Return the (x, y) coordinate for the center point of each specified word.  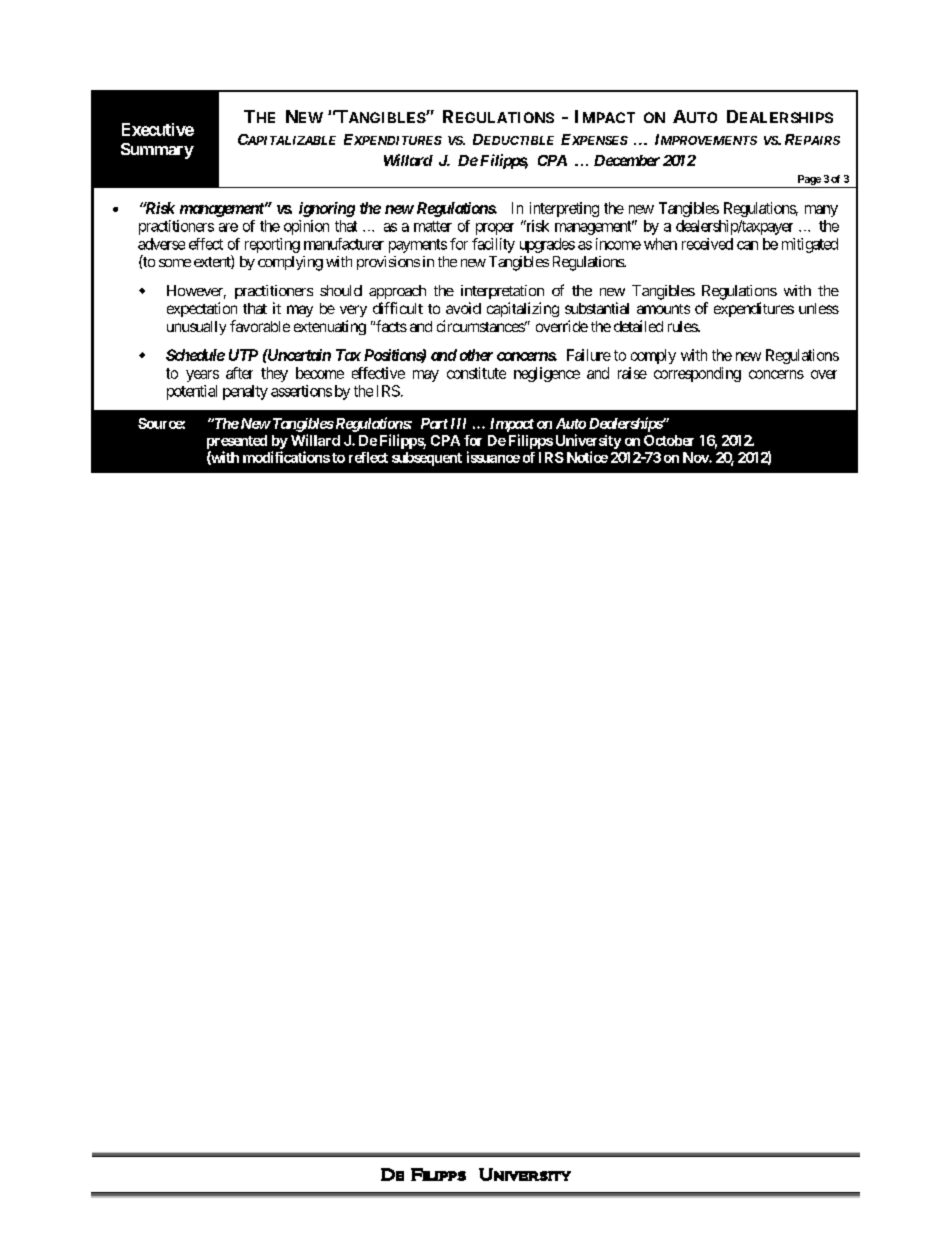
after (239, 373)
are (228, 227)
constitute (476, 373)
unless (819, 308)
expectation (202, 309)
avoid (463, 308)
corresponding (697, 374)
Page (809, 180)
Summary (157, 151)
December (627, 160)
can (747, 245)
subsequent (427, 459)
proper (495, 229)
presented (237, 442)
